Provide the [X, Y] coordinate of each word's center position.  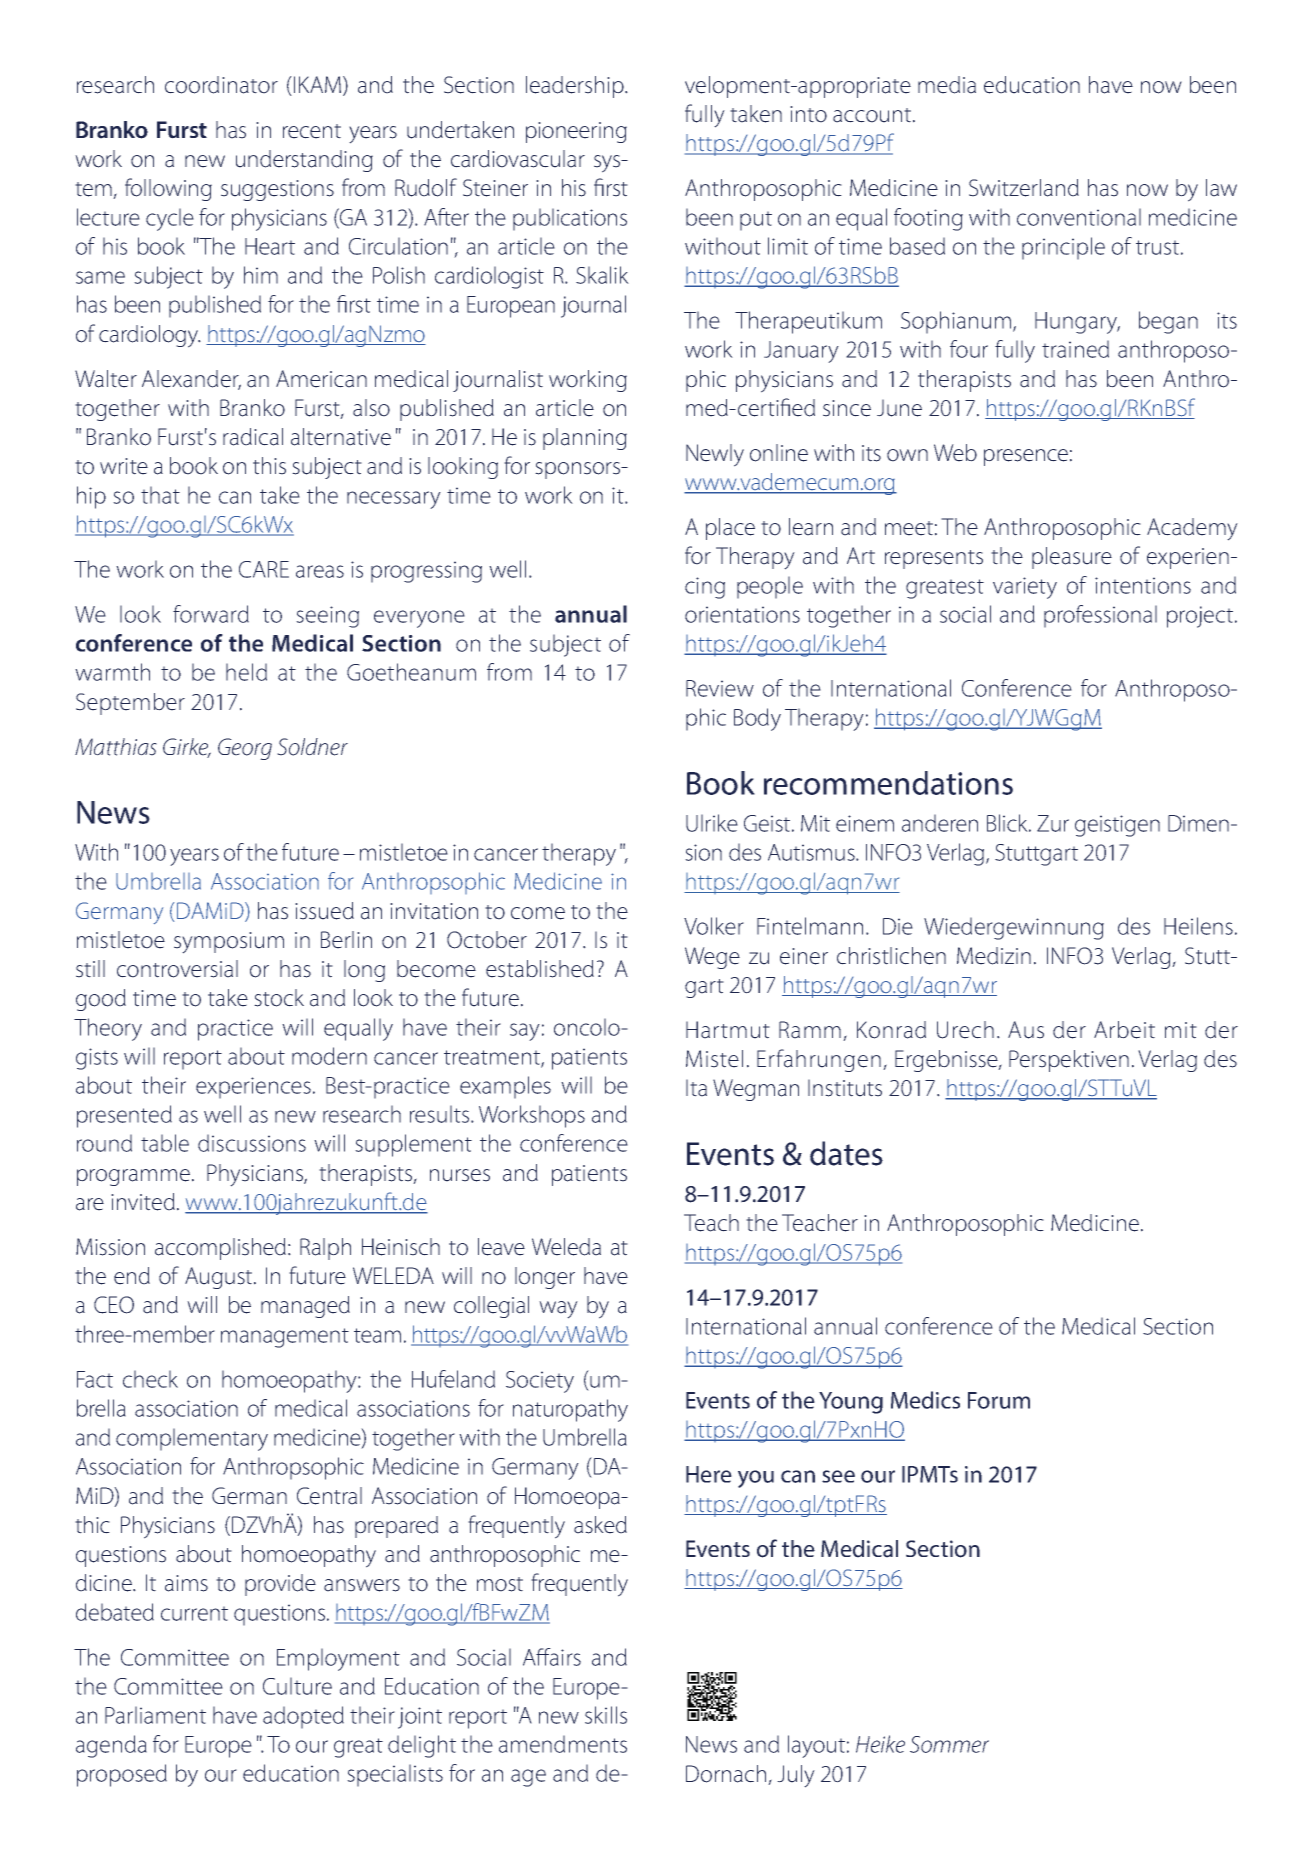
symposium [229, 943]
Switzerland [1024, 188]
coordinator [221, 85]
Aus [1026, 1030]
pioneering [576, 132]
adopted [303, 1717]
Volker [714, 926]
